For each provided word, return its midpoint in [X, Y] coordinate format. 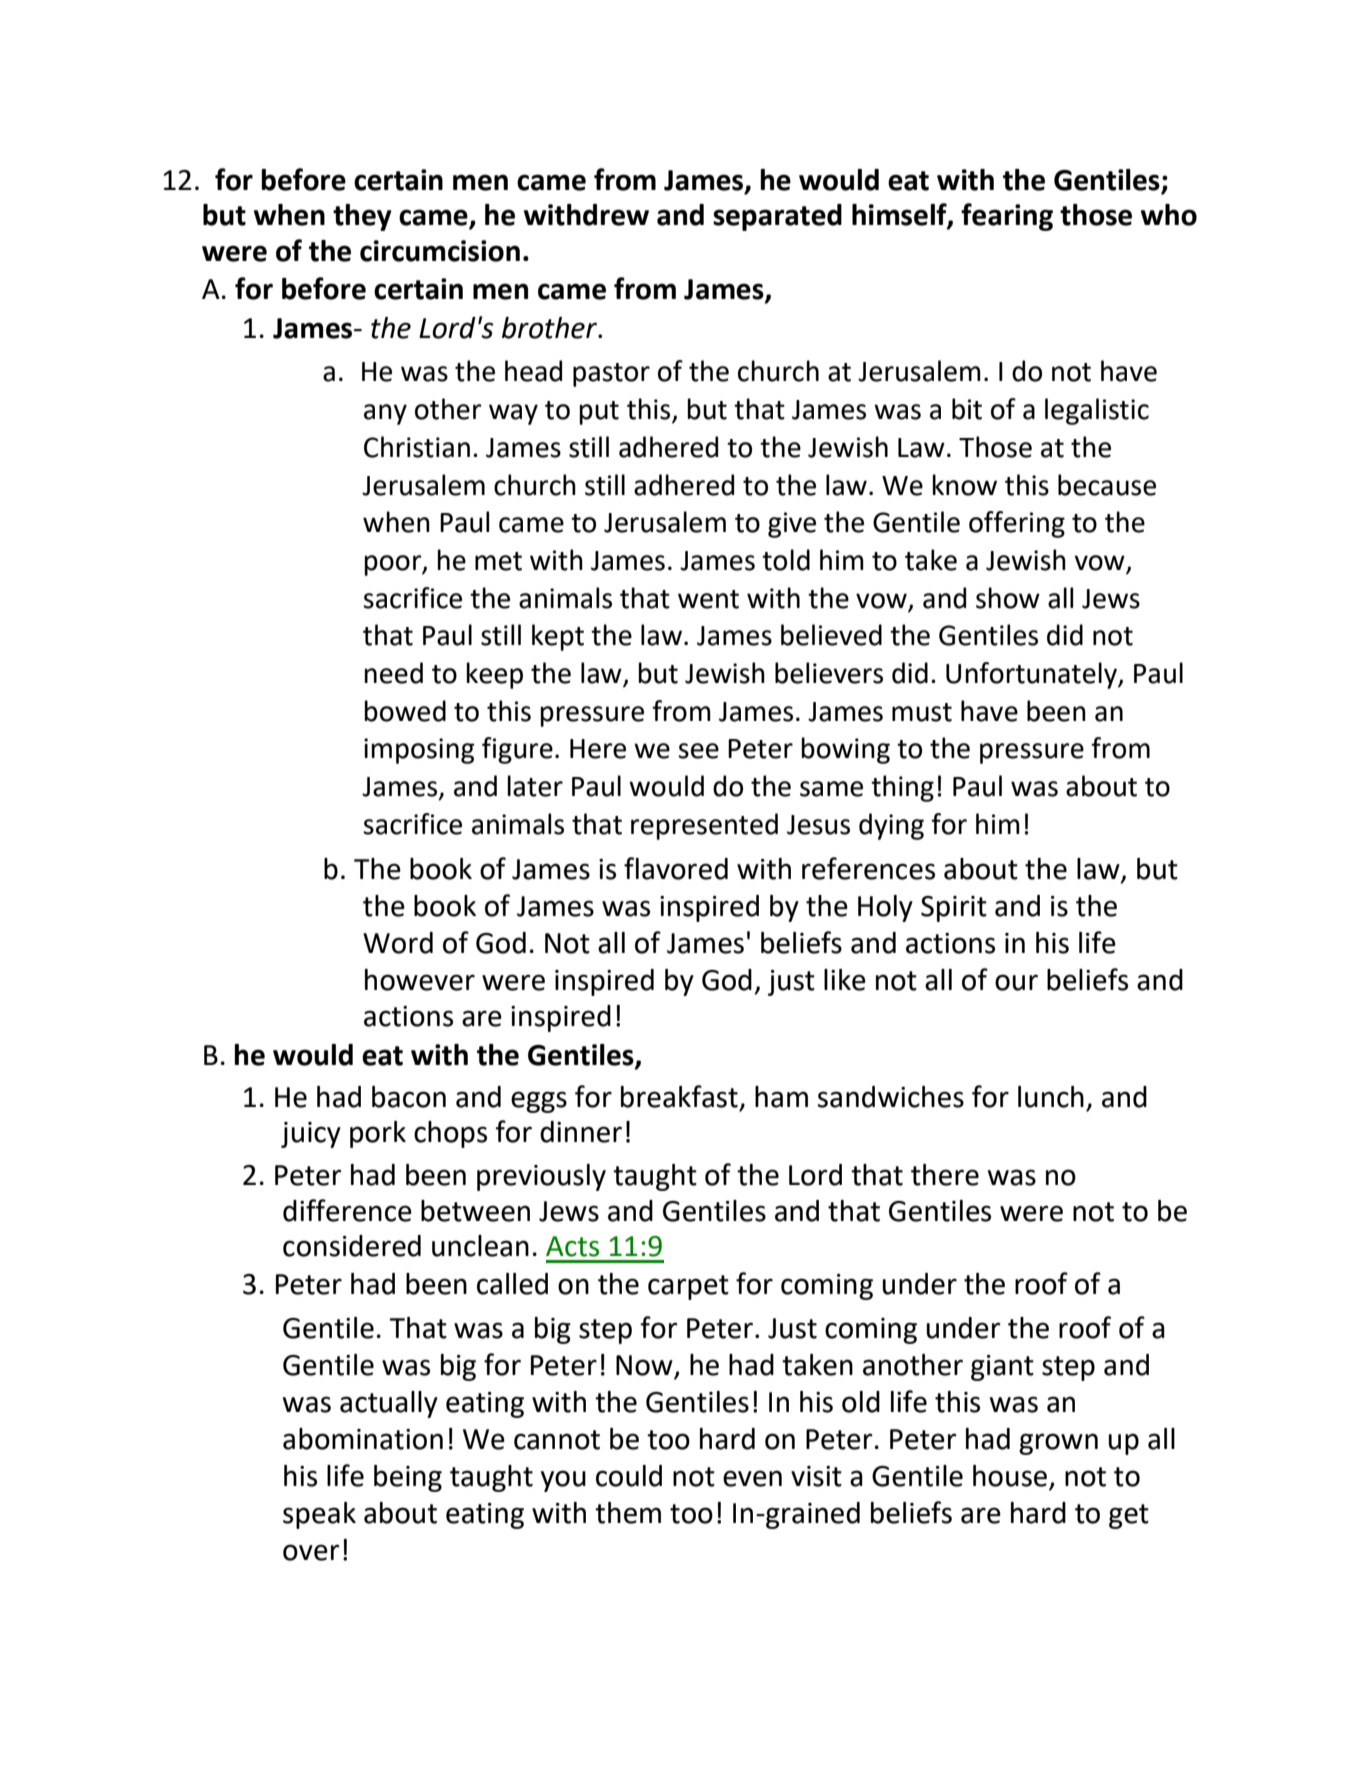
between [475, 1211]
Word [398, 943]
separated [777, 217]
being [408, 1478]
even [752, 1478]
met [498, 561]
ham [781, 1097]
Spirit [954, 909]
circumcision [440, 251]
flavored [676, 868]
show [1008, 598]
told [786, 560]
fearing [1007, 217]
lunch [1051, 1097]
